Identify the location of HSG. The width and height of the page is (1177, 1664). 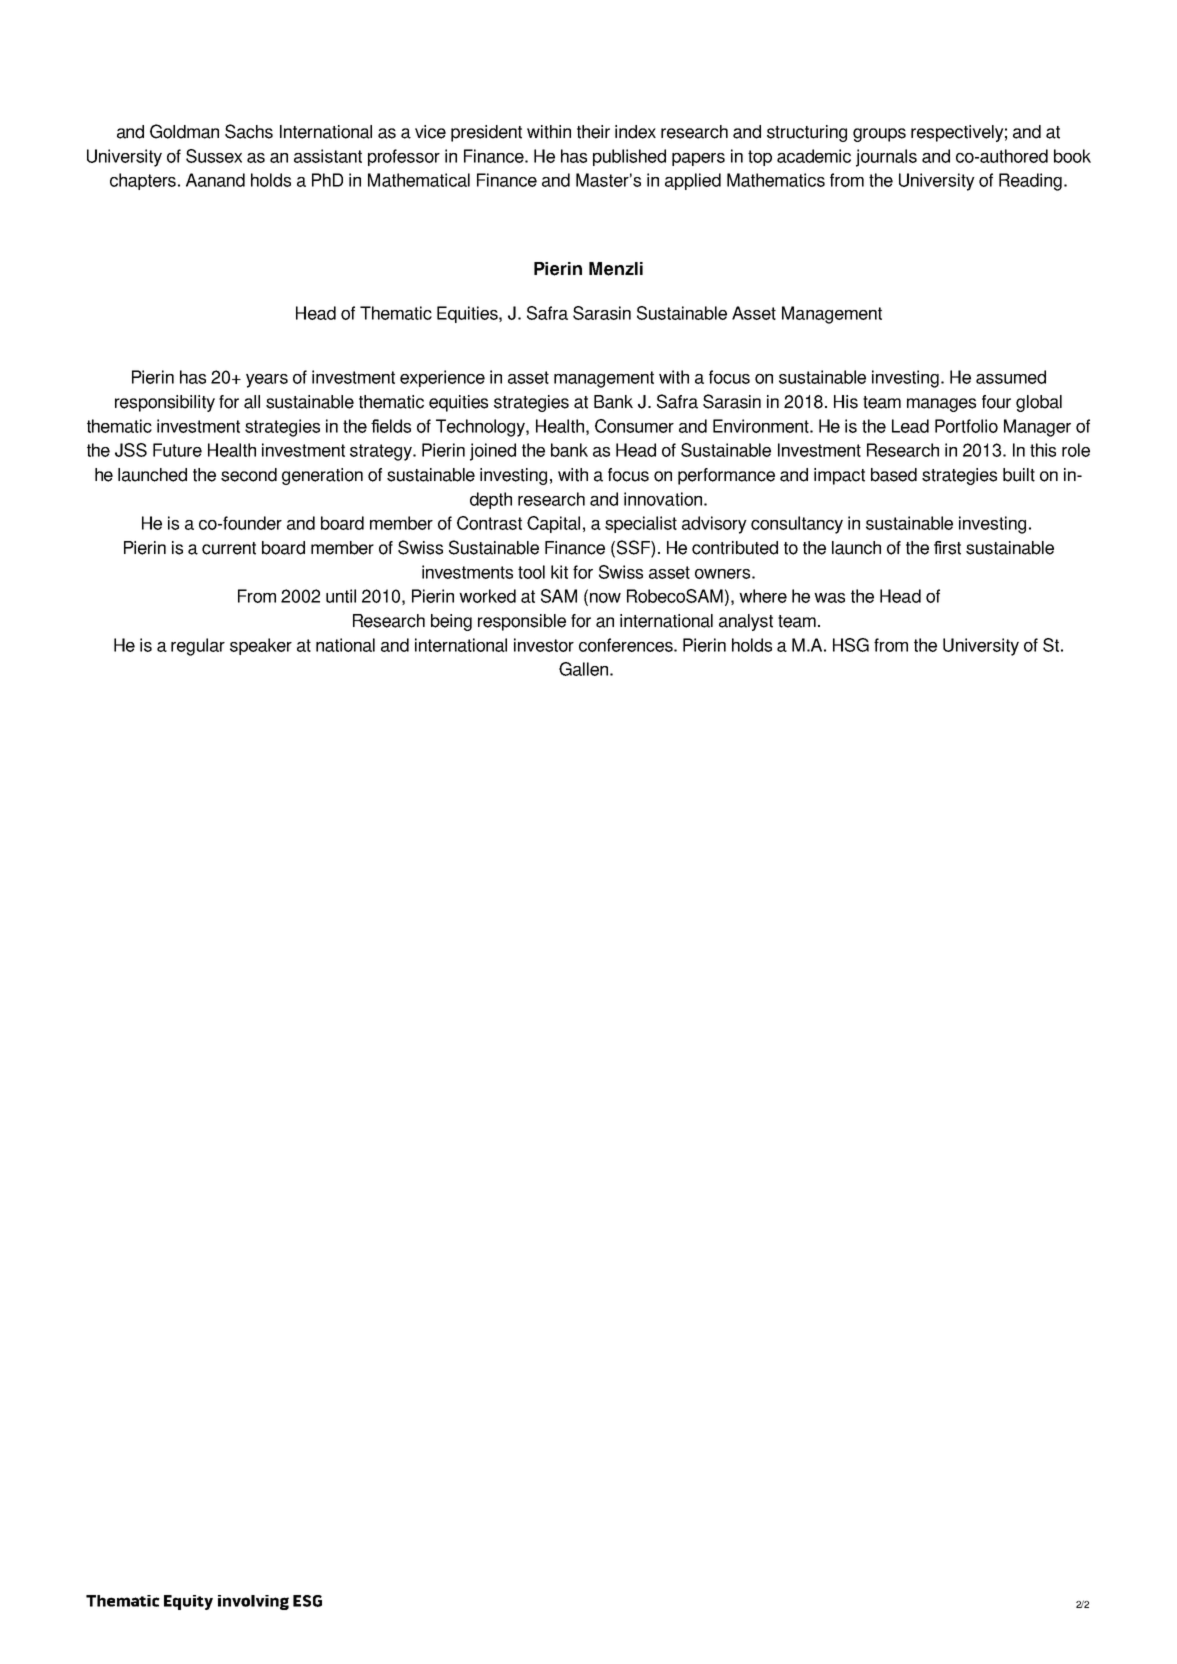
(851, 645).
